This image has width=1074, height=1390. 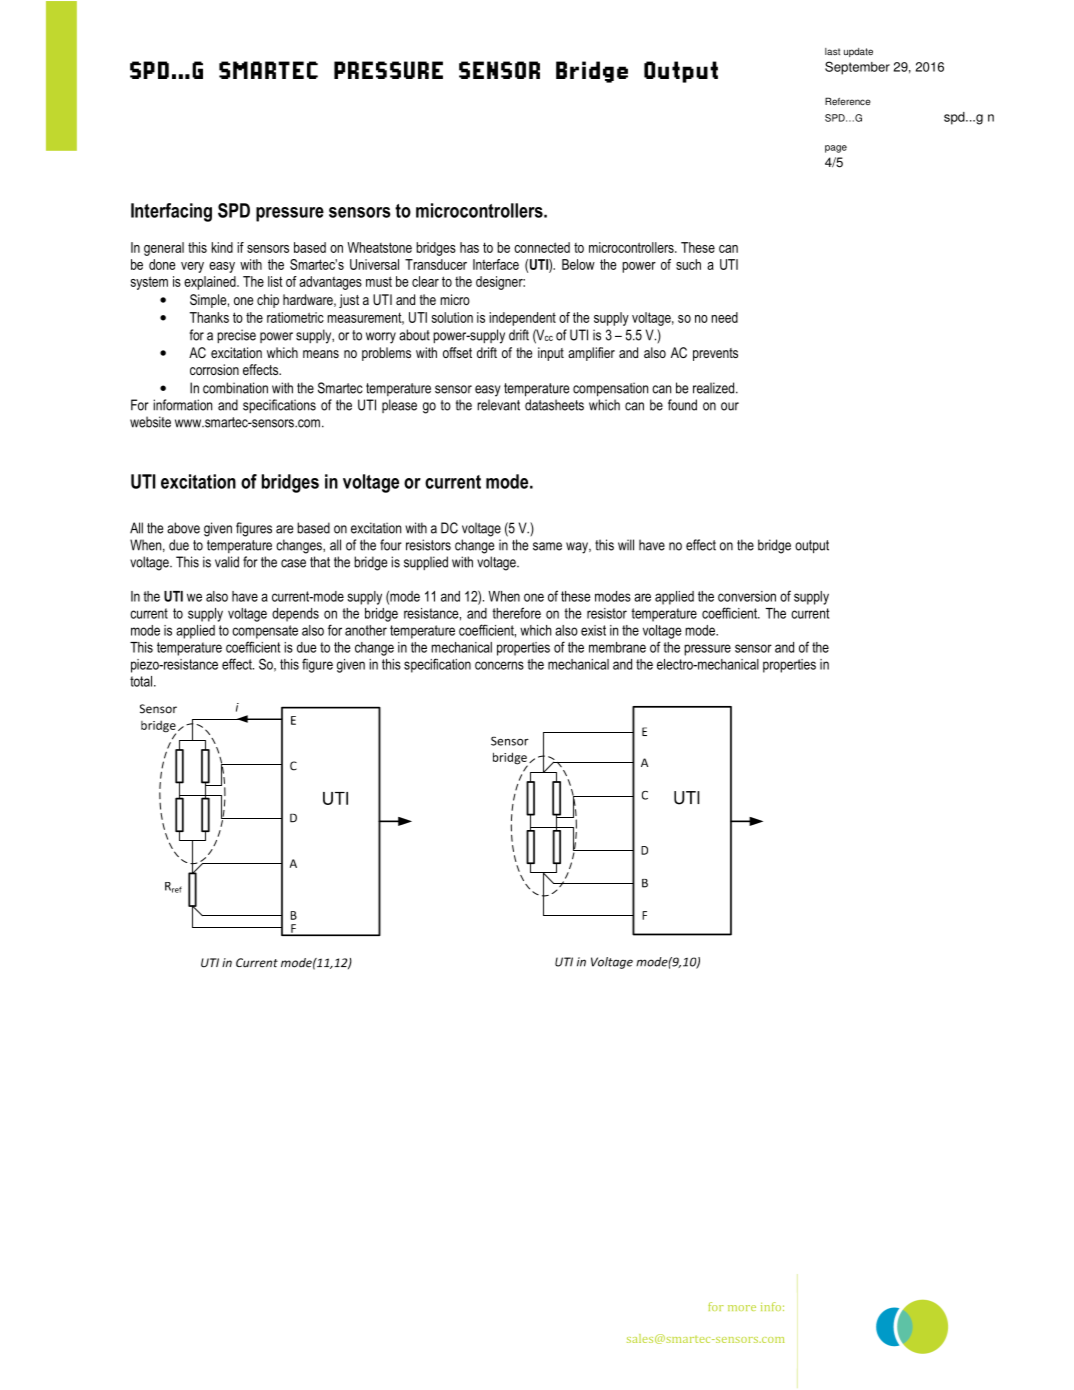 I want to click on concerns, so click(x=499, y=665).
